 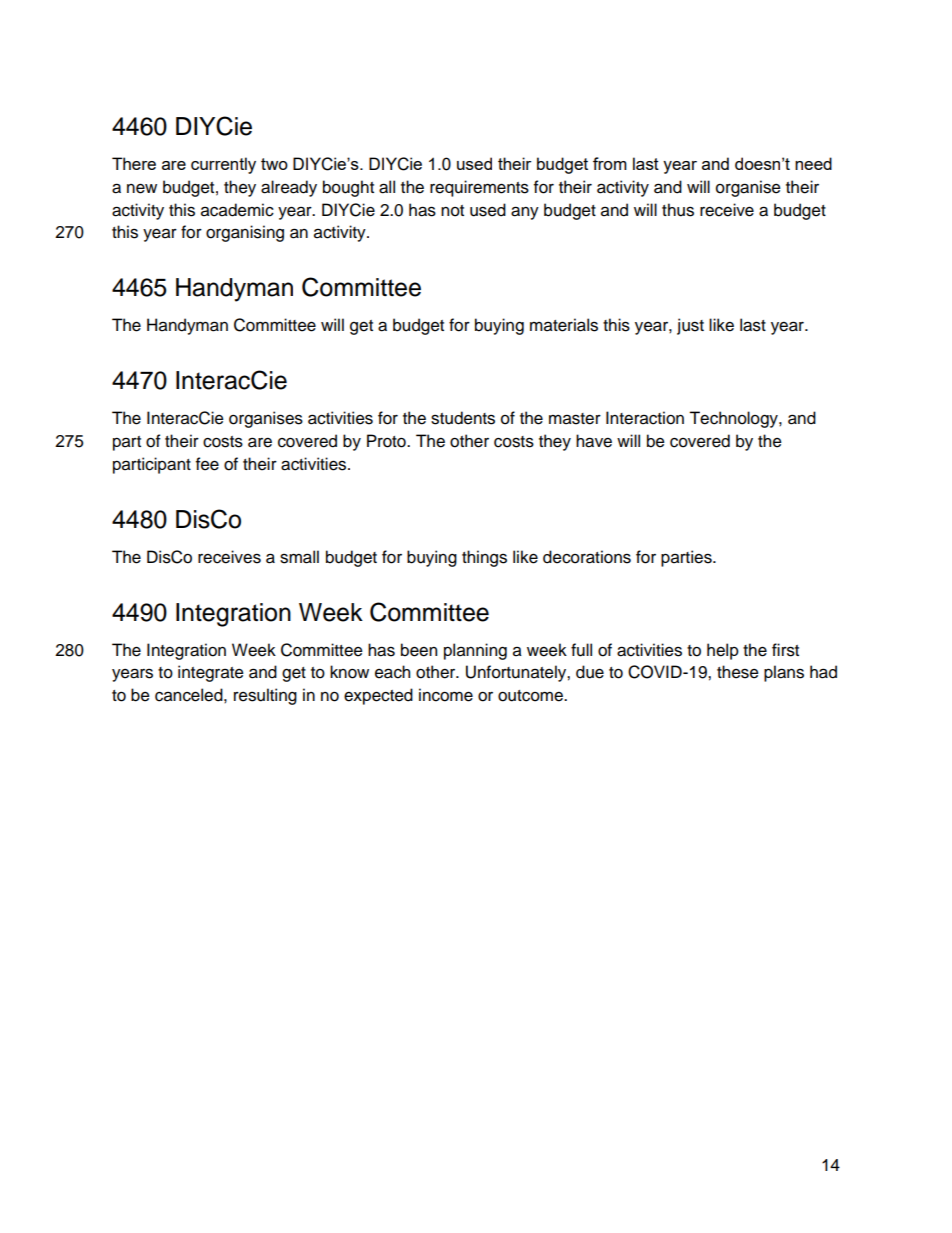 I want to click on small, so click(x=299, y=557).
